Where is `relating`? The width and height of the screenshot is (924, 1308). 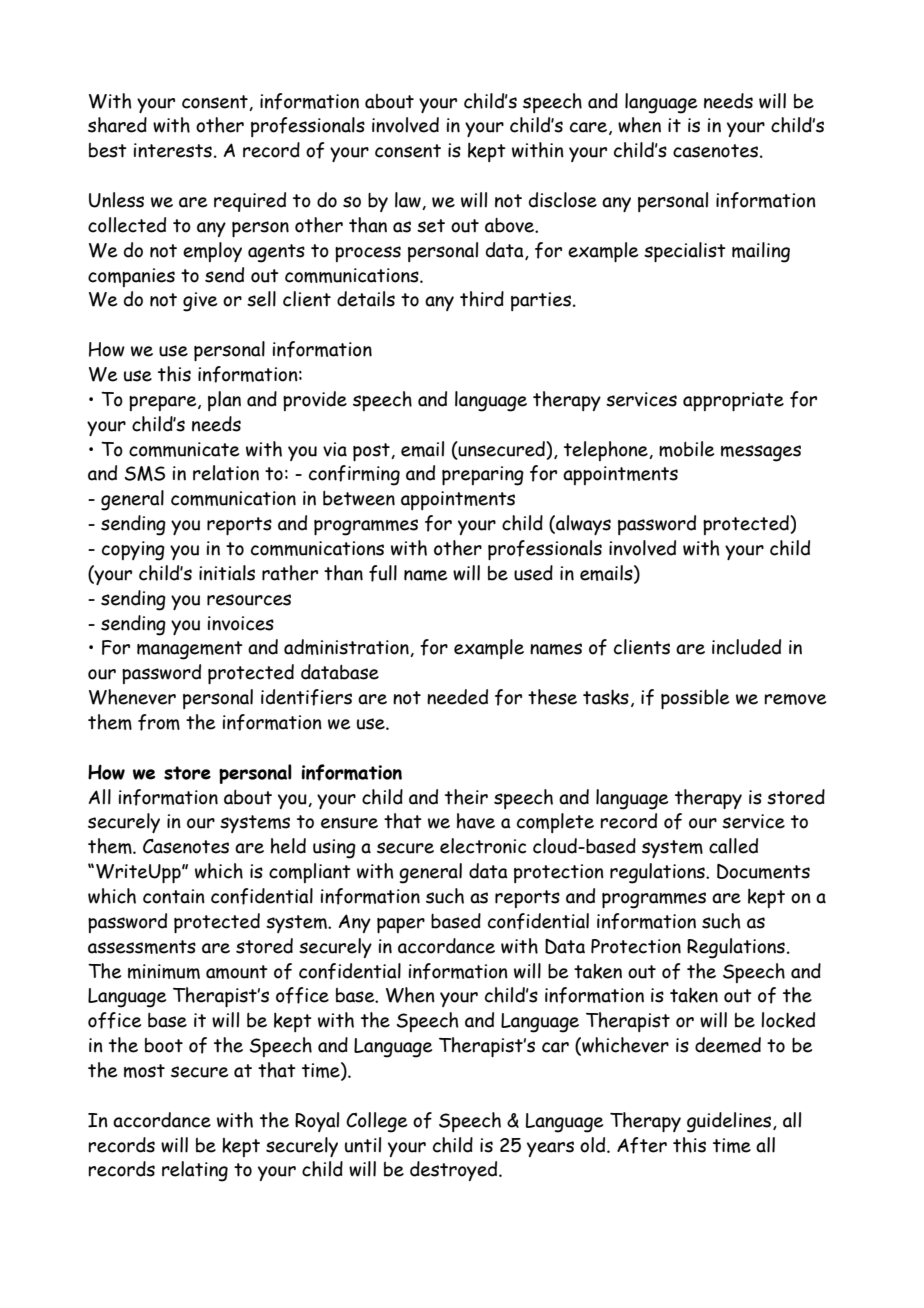 relating is located at coordinates (195, 1171).
